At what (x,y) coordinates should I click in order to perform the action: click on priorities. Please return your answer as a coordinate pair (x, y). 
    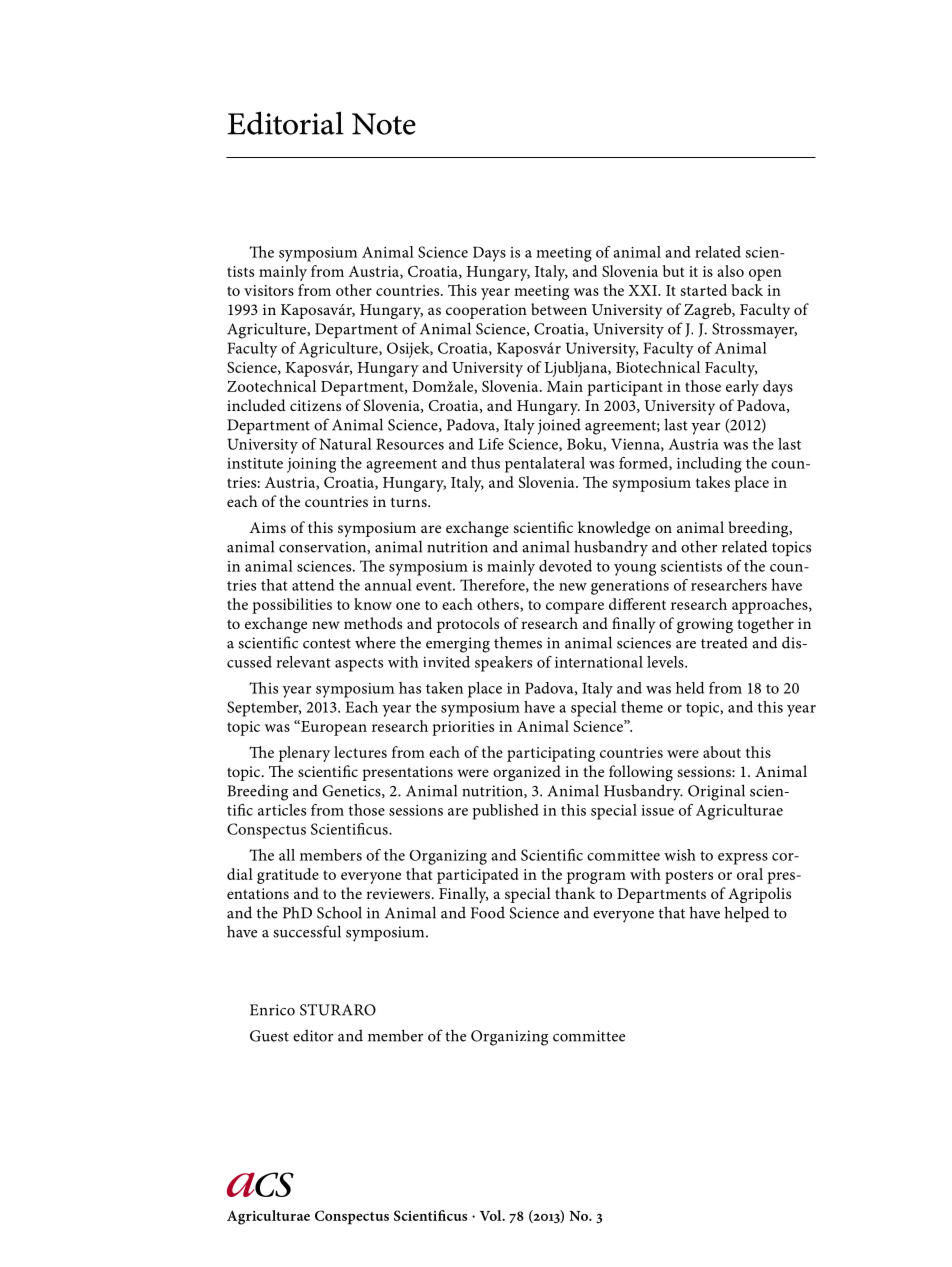
    Looking at the image, I should click on (463, 728).
